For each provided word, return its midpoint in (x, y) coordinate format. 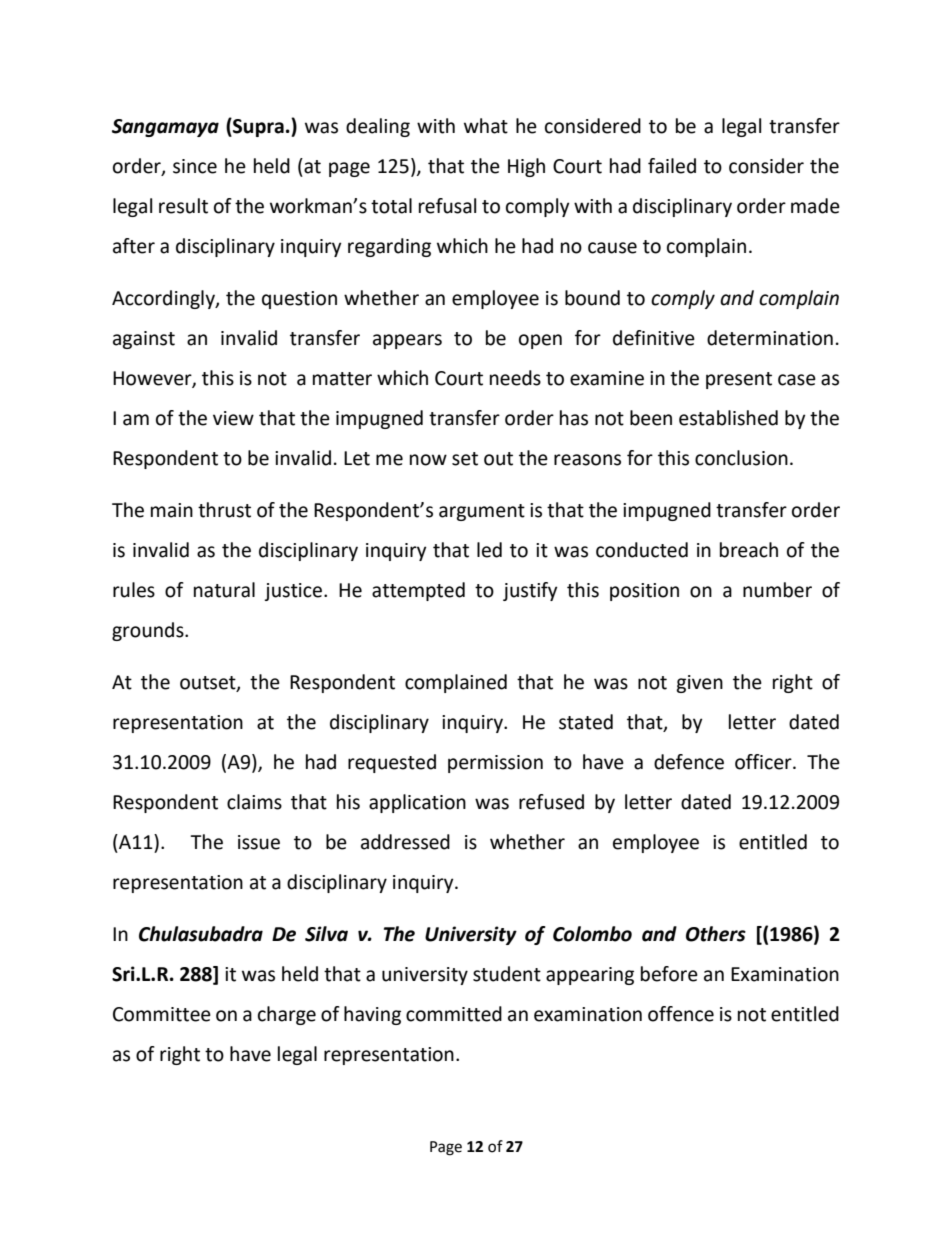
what (486, 126)
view (233, 418)
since (195, 166)
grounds (149, 631)
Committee (162, 1014)
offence (681, 1014)
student (507, 974)
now (428, 460)
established (728, 418)
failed (672, 166)
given (699, 684)
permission (495, 764)
